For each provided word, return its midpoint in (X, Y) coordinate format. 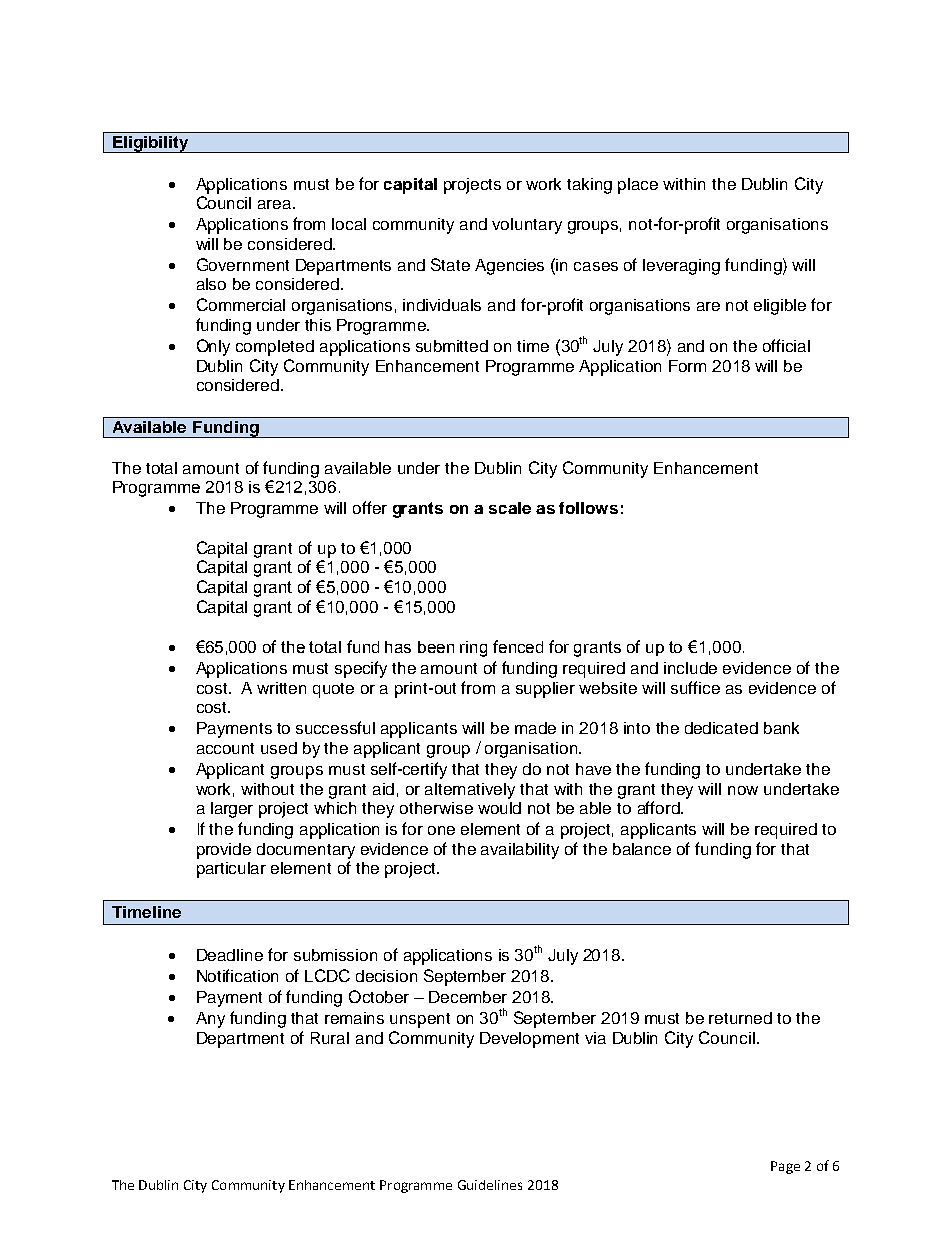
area (276, 204)
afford (660, 807)
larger (232, 810)
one (441, 830)
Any (210, 1020)
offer (370, 507)
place (638, 186)
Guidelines (490, 1185)
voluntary (527, 226)
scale (510, 508)
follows (588, 508)
